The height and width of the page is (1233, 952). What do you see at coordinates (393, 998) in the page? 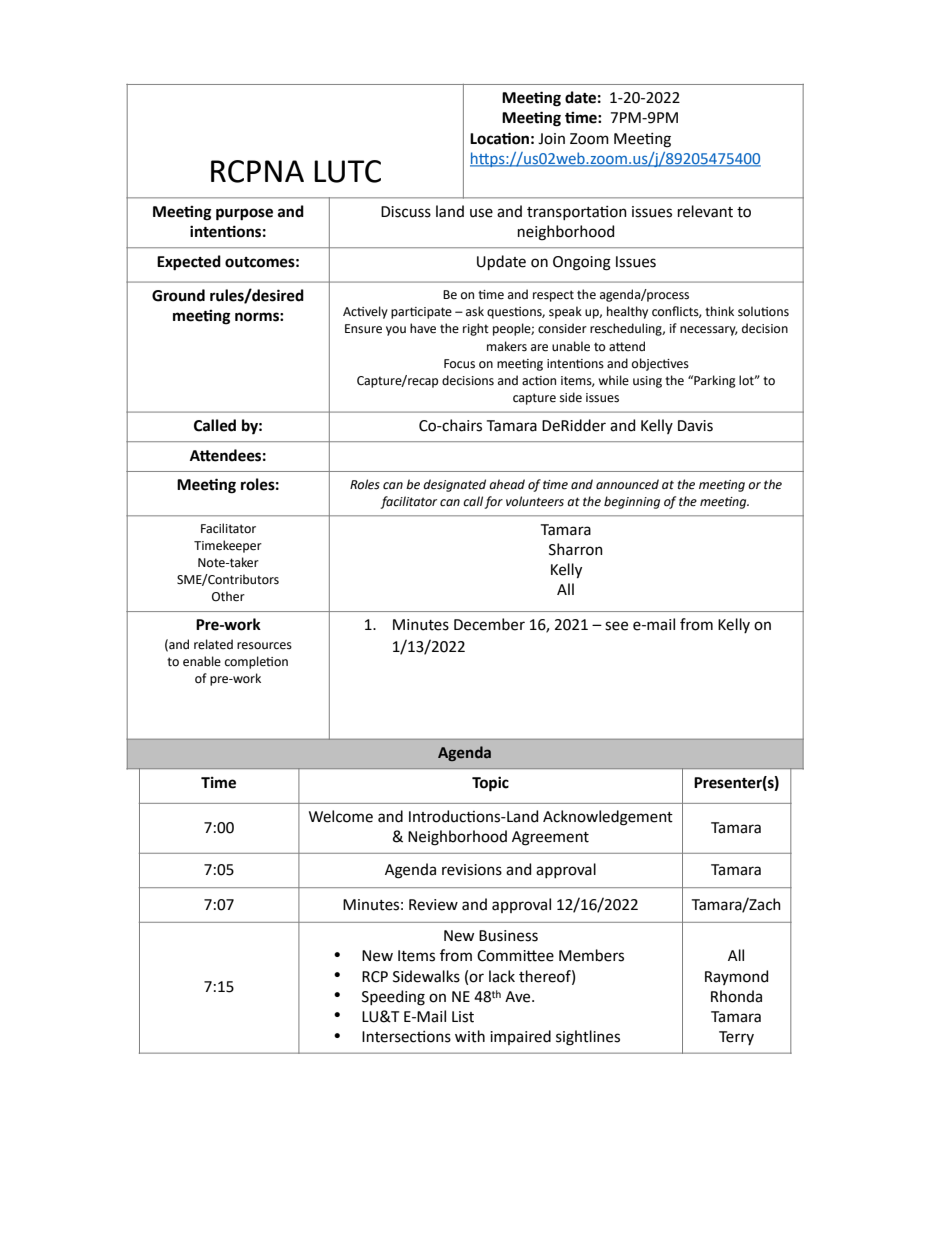
I see `Speeding` at bounding box center [393, 998].
